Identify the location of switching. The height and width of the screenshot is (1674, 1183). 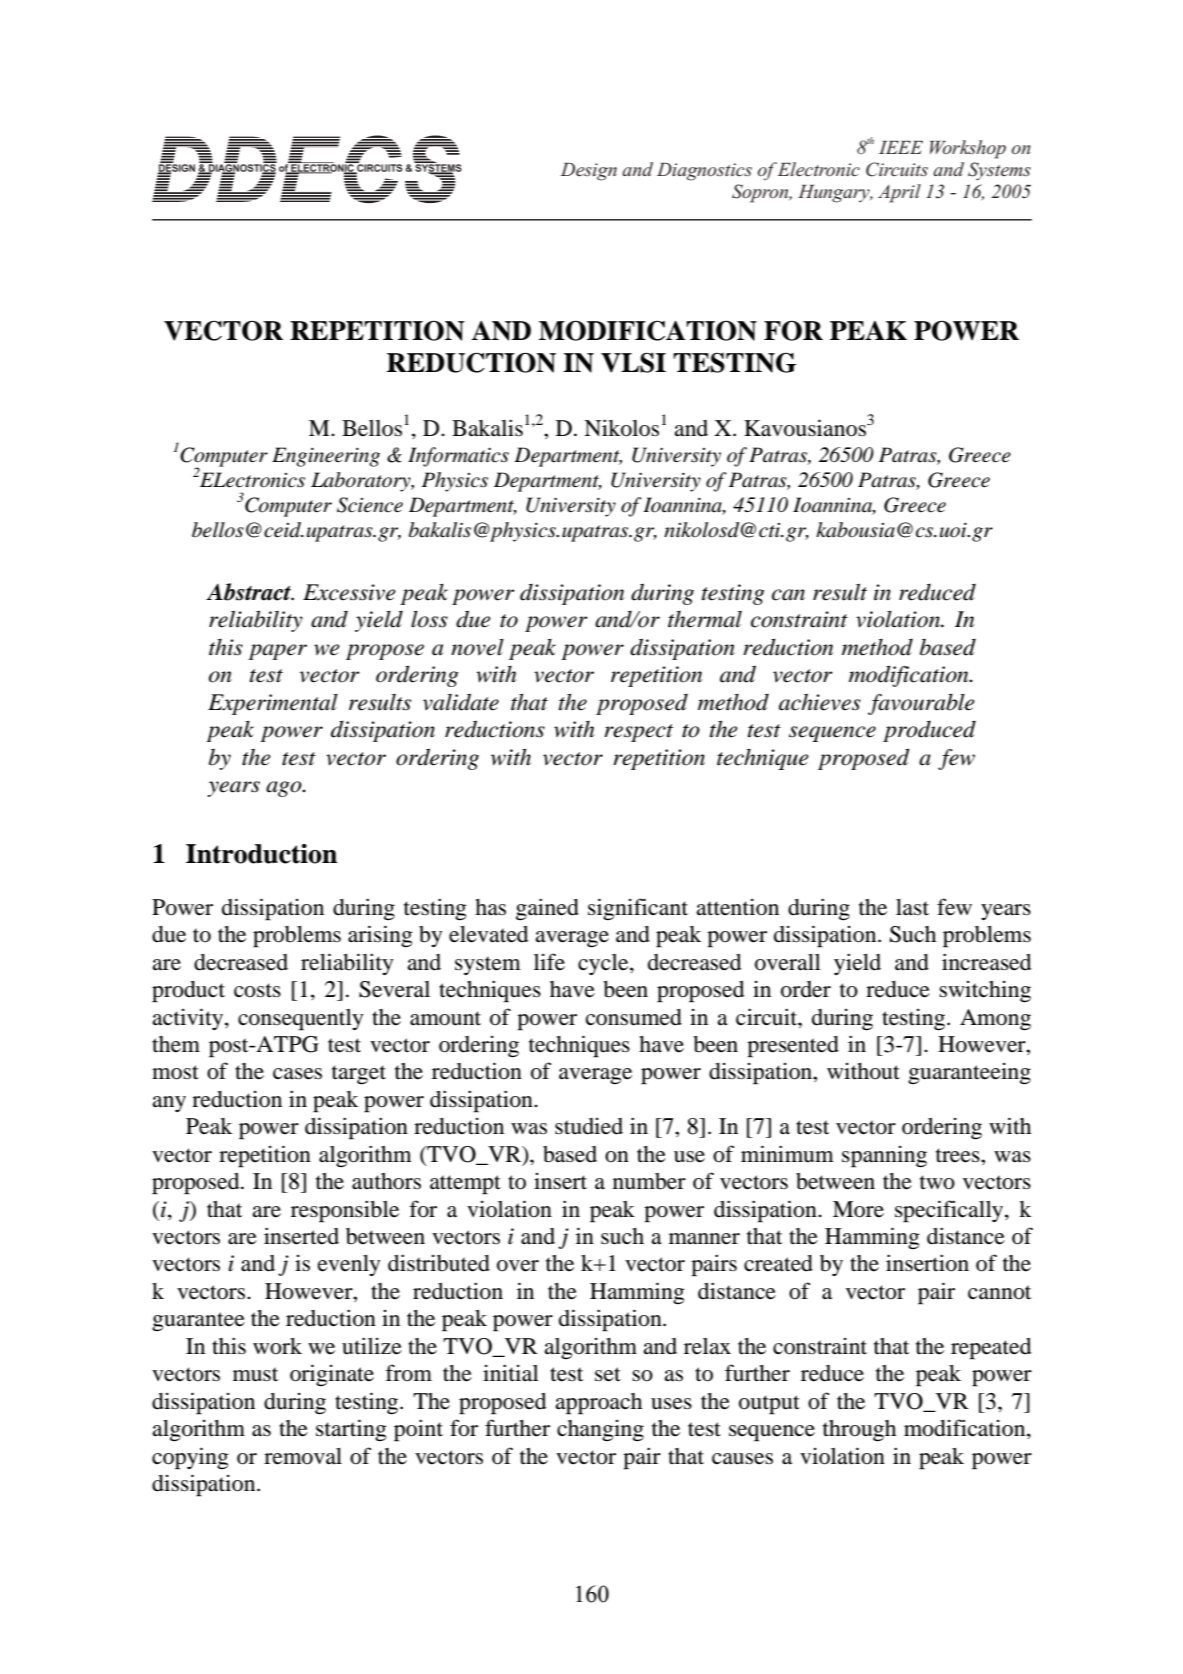
(985, 992).
